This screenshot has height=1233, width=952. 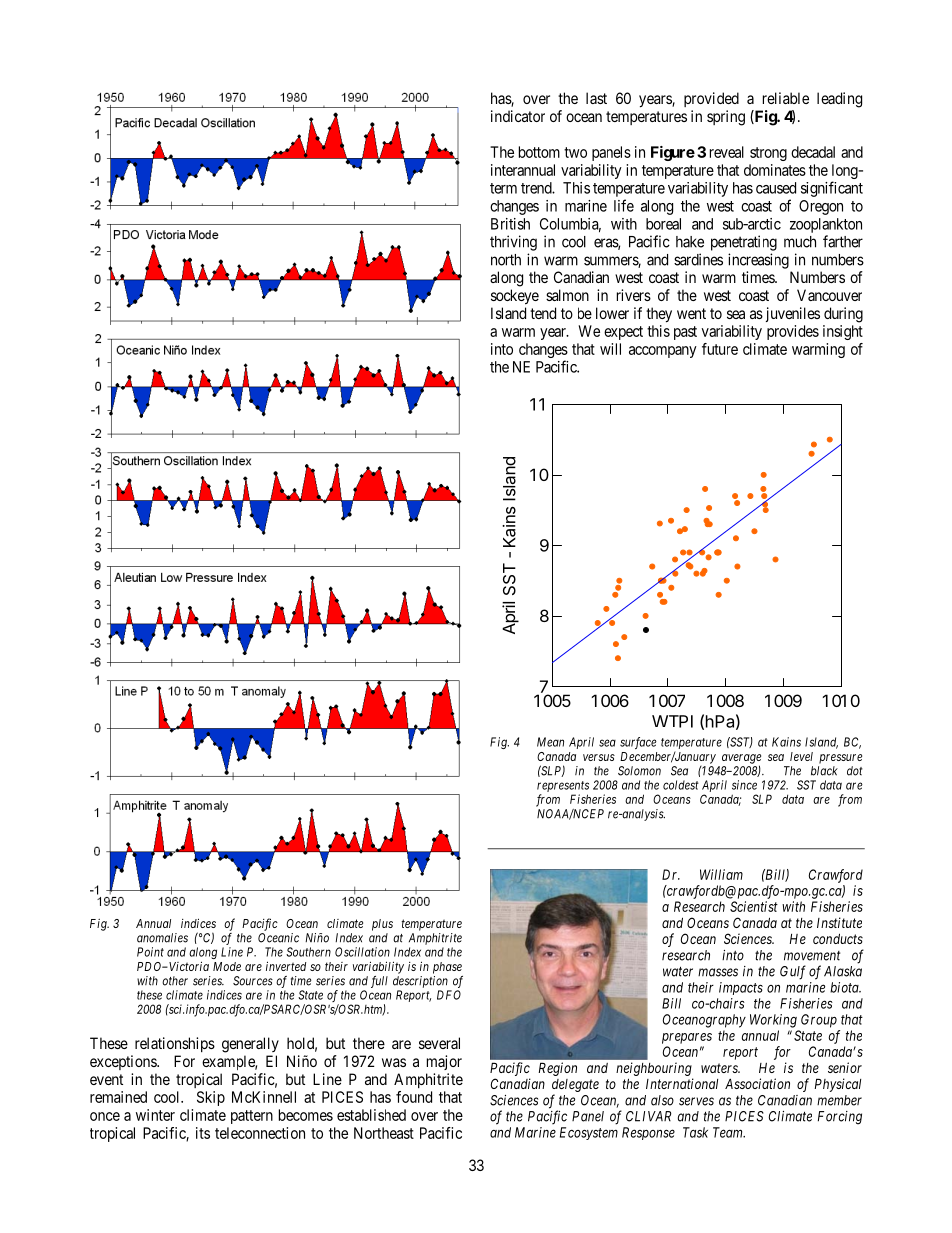 What do you see at coordinates (563, 788) in the screenshot?
I see `represents` at bounding box center [563, 788].
